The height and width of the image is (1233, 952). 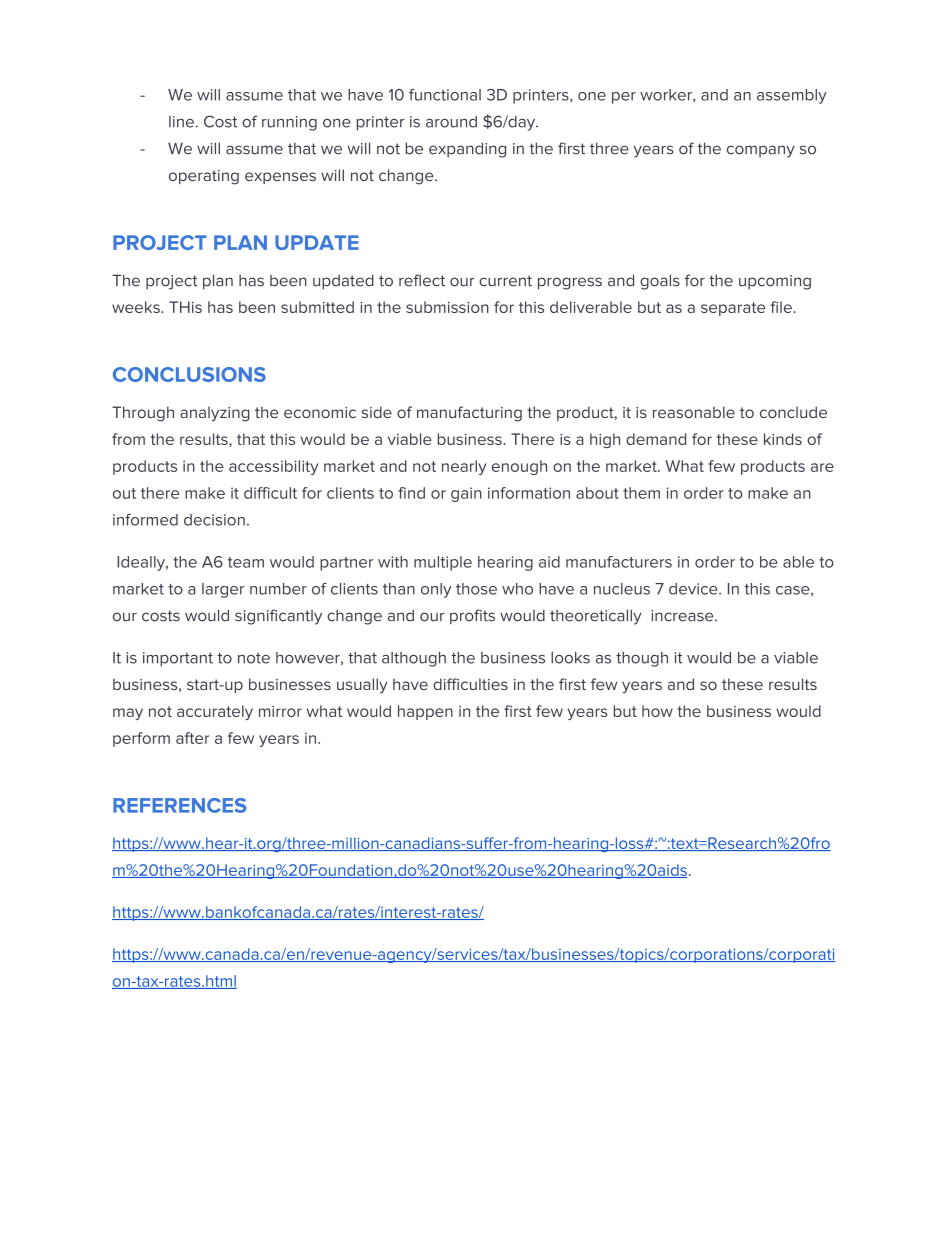 What do you see at coordinates (425, 712) in the image?
I see `happen` at bounding box center [425, 712].
